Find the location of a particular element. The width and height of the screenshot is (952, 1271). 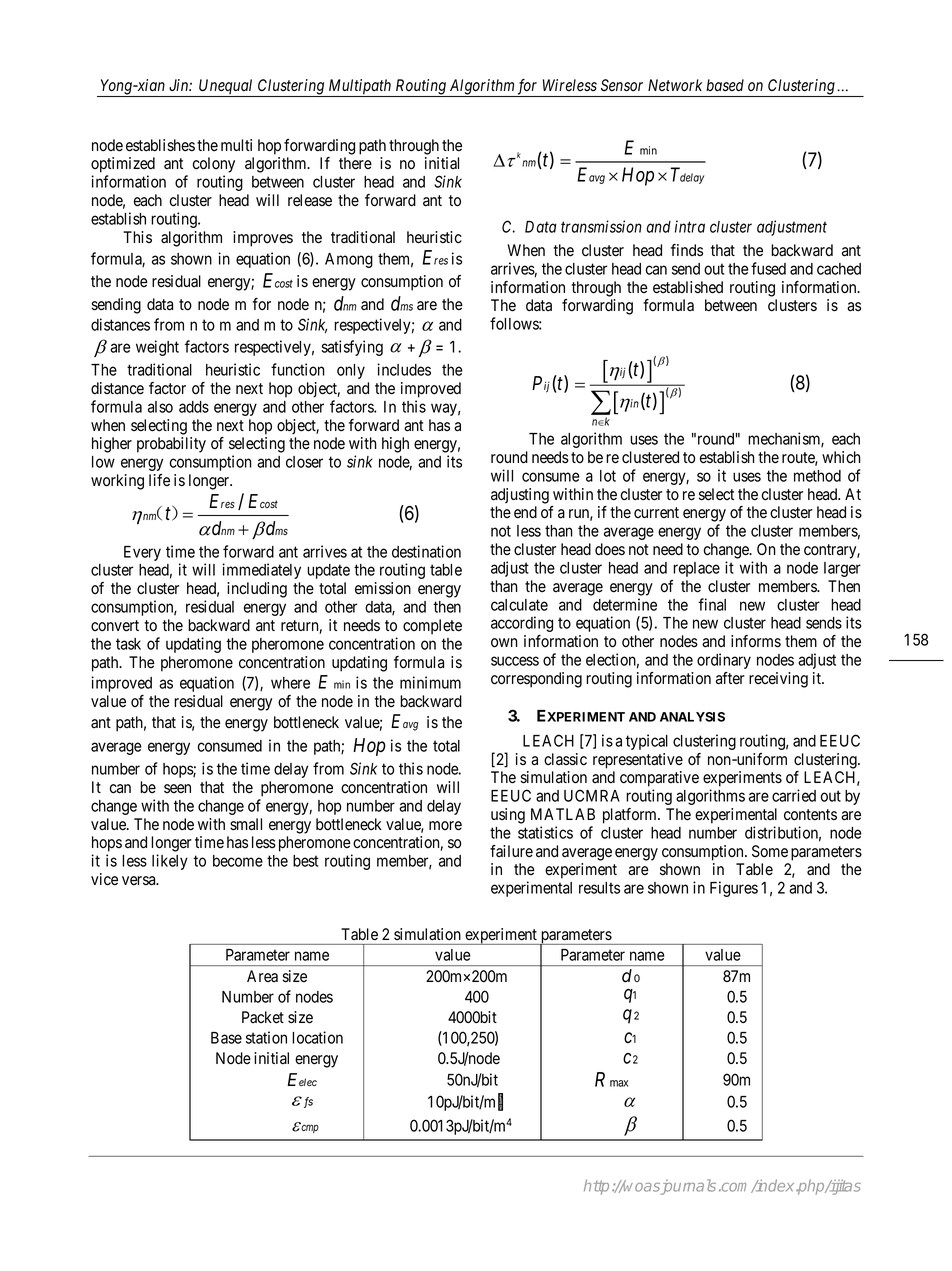

adds is located at coordinates (194, 407).
